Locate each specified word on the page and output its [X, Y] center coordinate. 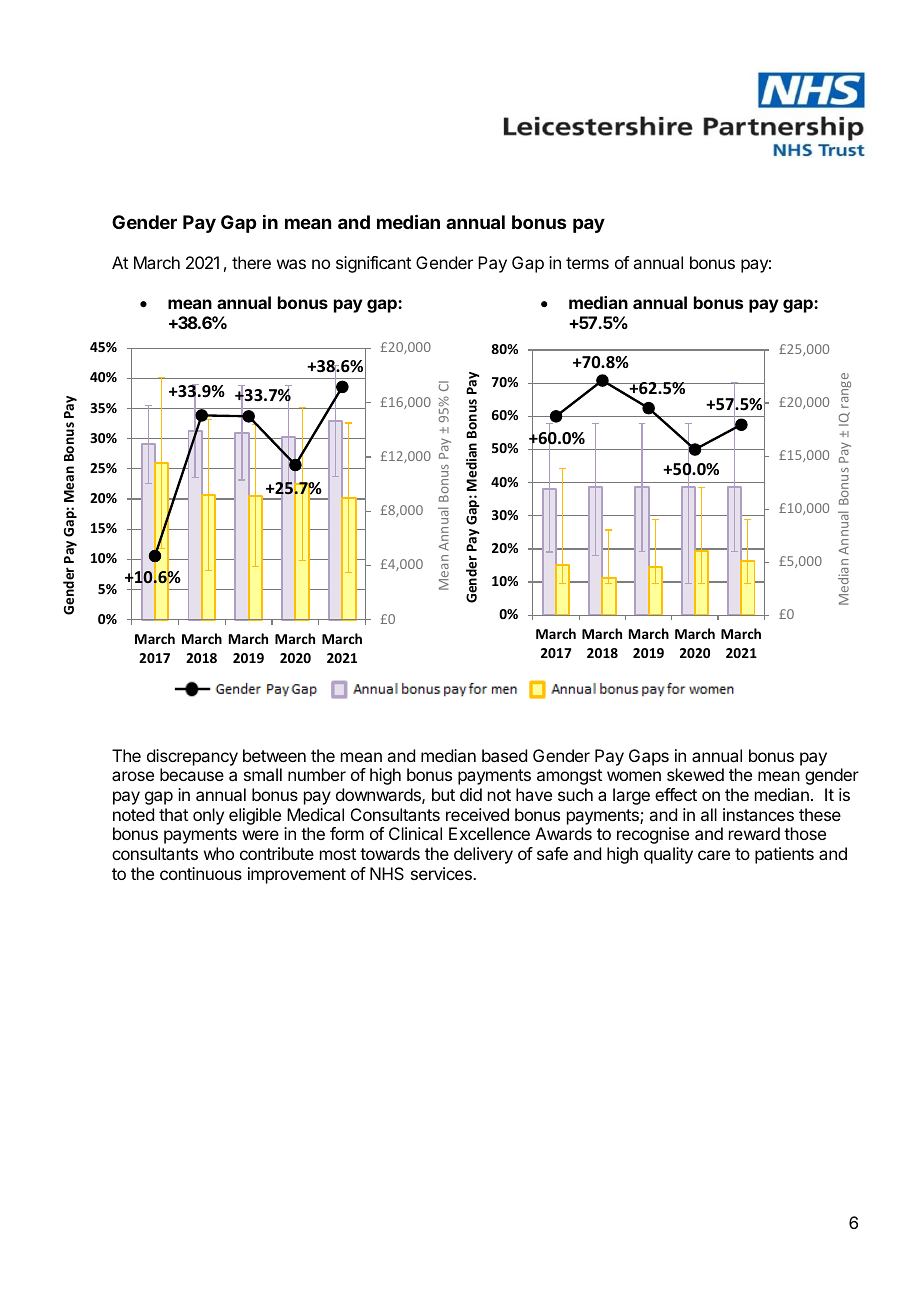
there [251, 262]
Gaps [649, 757]
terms [587, 263]
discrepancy [192, 757]
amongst [569, 777]
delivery [483, 855]
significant [373, 264]
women [634, 776]
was [291, 264]
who [219, 853]
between [274, 755]
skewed [695, 774]
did [471, 794]
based [504, 755]
